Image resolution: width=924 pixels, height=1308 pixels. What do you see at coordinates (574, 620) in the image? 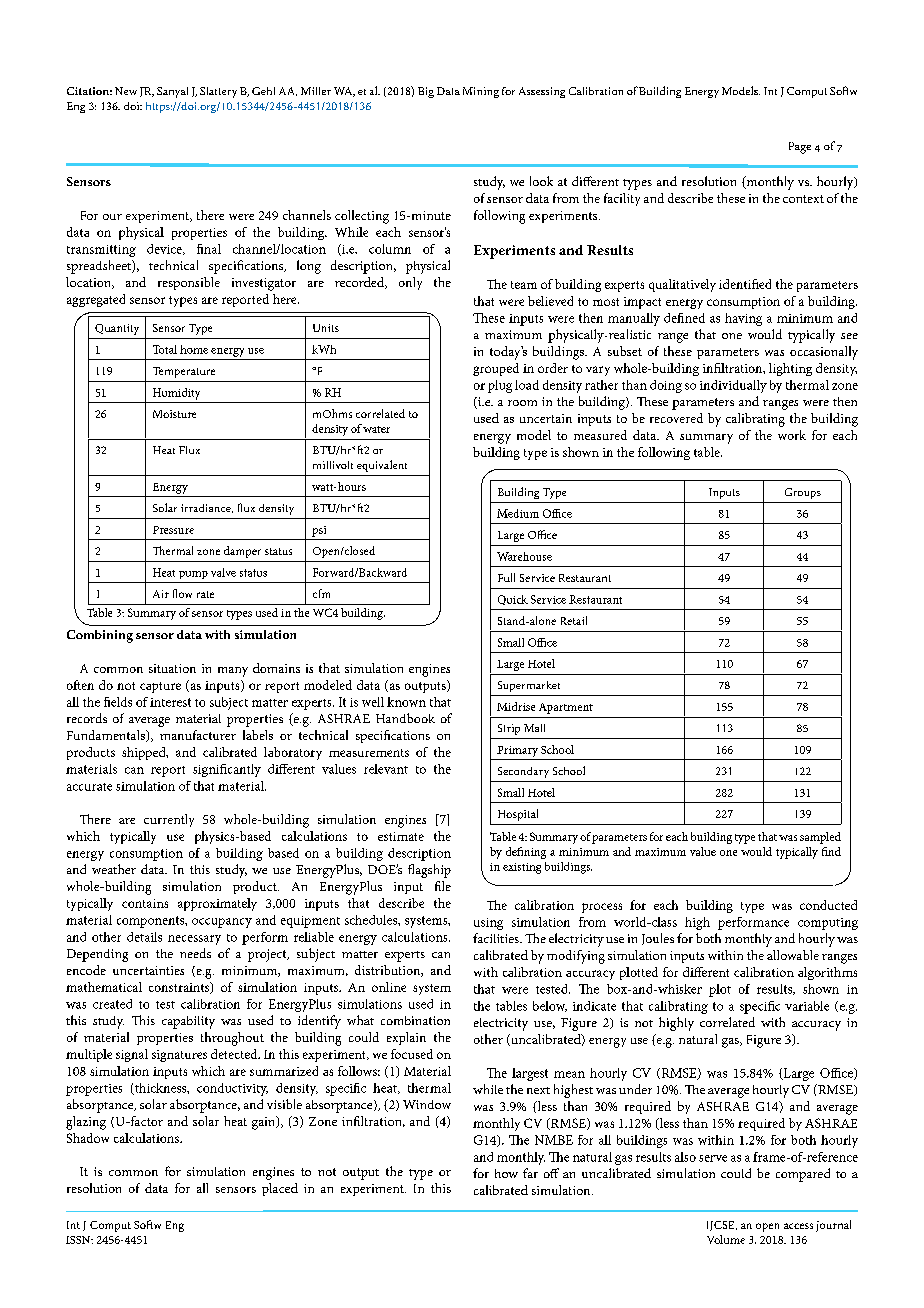
I see `Retail` at bounding box center [574, 620].
